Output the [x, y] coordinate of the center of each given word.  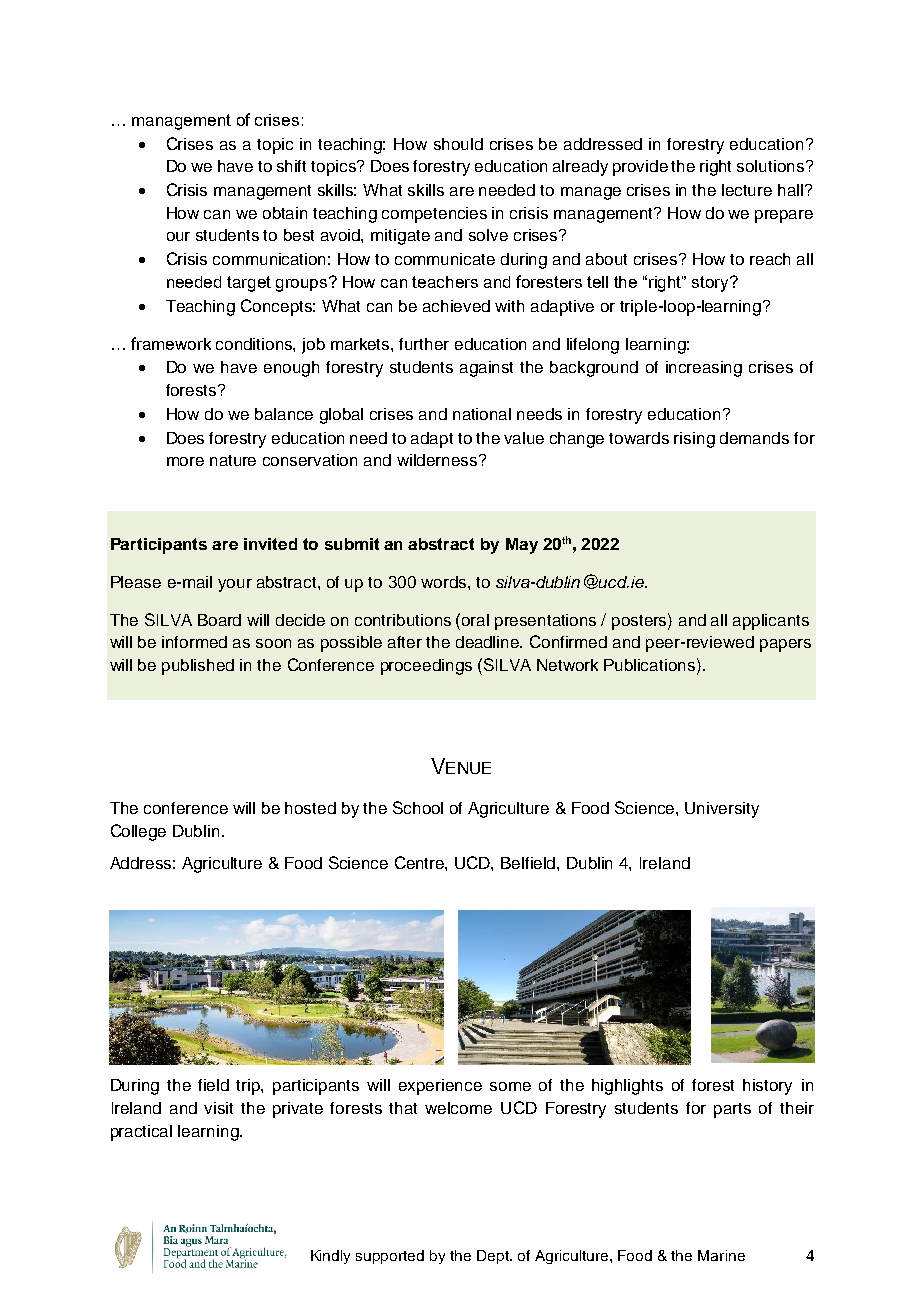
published [198, 667]
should [458, 144]
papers [785, 645]
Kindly [330, 1257]
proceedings [426, 667]
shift [291, 166]
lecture [747, 190]
